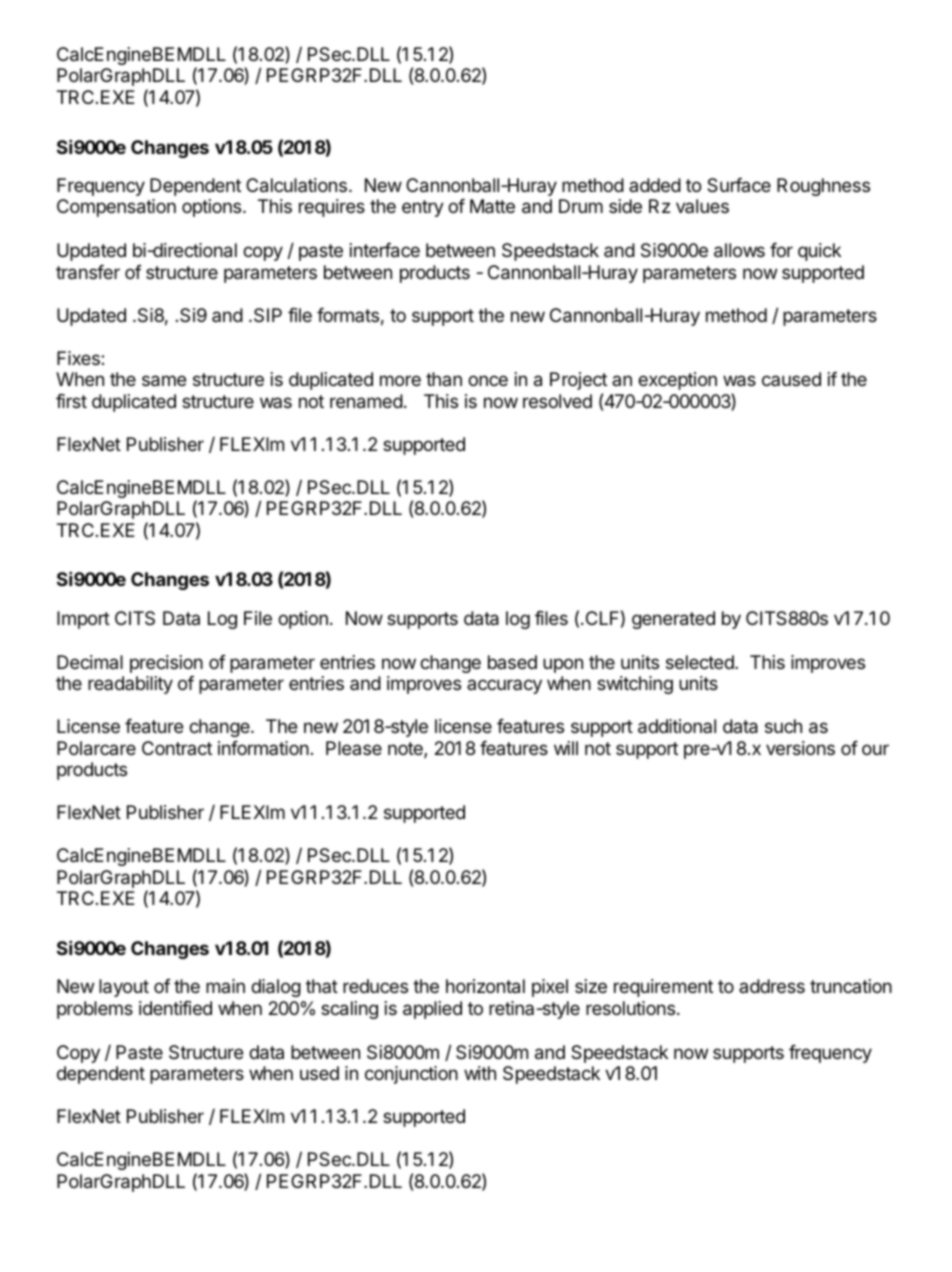  Describe the element at coordinates (166, 665) in the page. I see `precision` at that location.
